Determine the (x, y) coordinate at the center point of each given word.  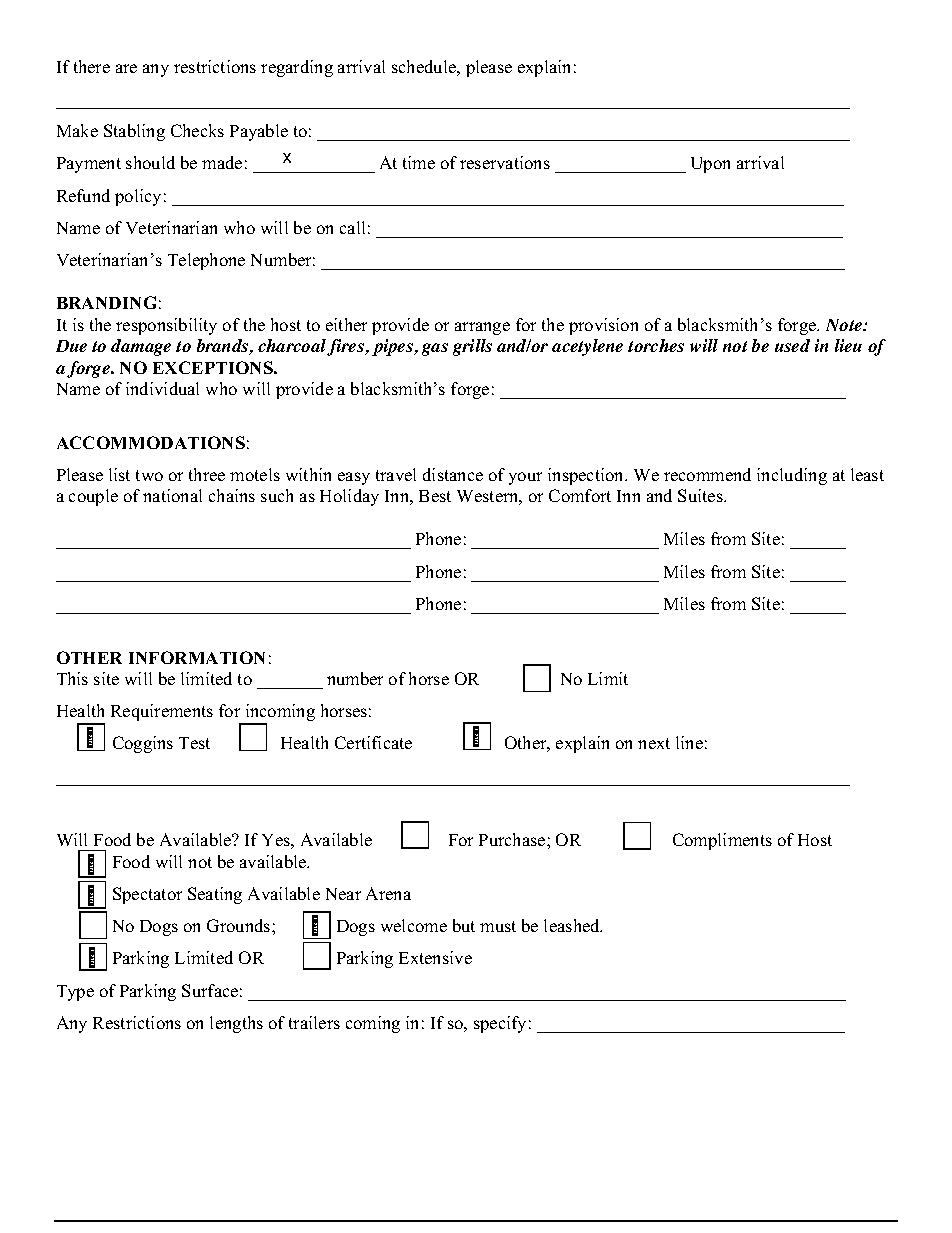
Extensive (435, 957)
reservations (505, 162)
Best (435, 496)
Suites (701, 495)
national (172, 495)
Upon (710, 165)
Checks (197, 130)
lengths (236, 1024)
